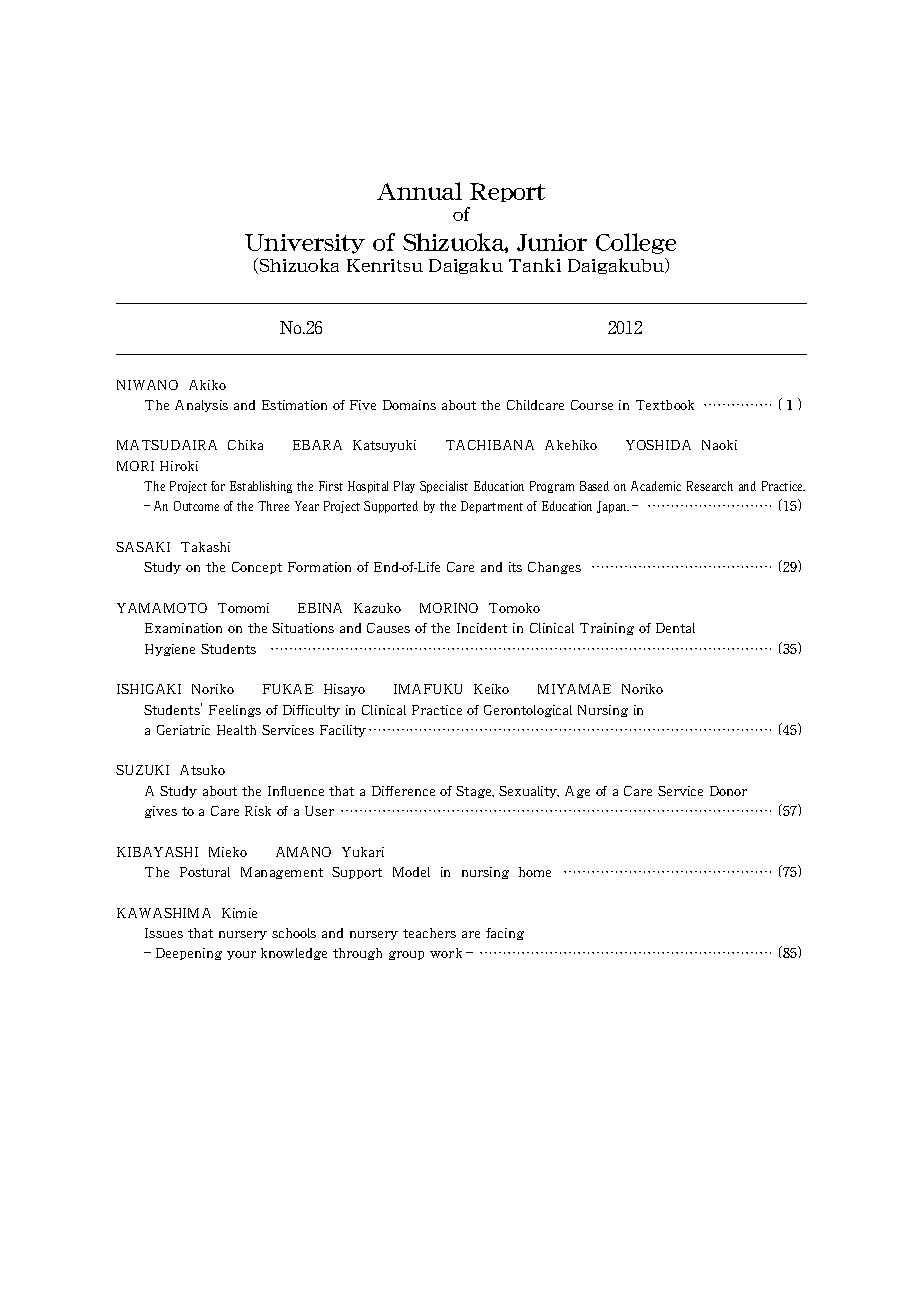 The height and width of the document is (1305, 924). Describe the element at coordinates (636, 243) in the document. I see `College` at that location.
